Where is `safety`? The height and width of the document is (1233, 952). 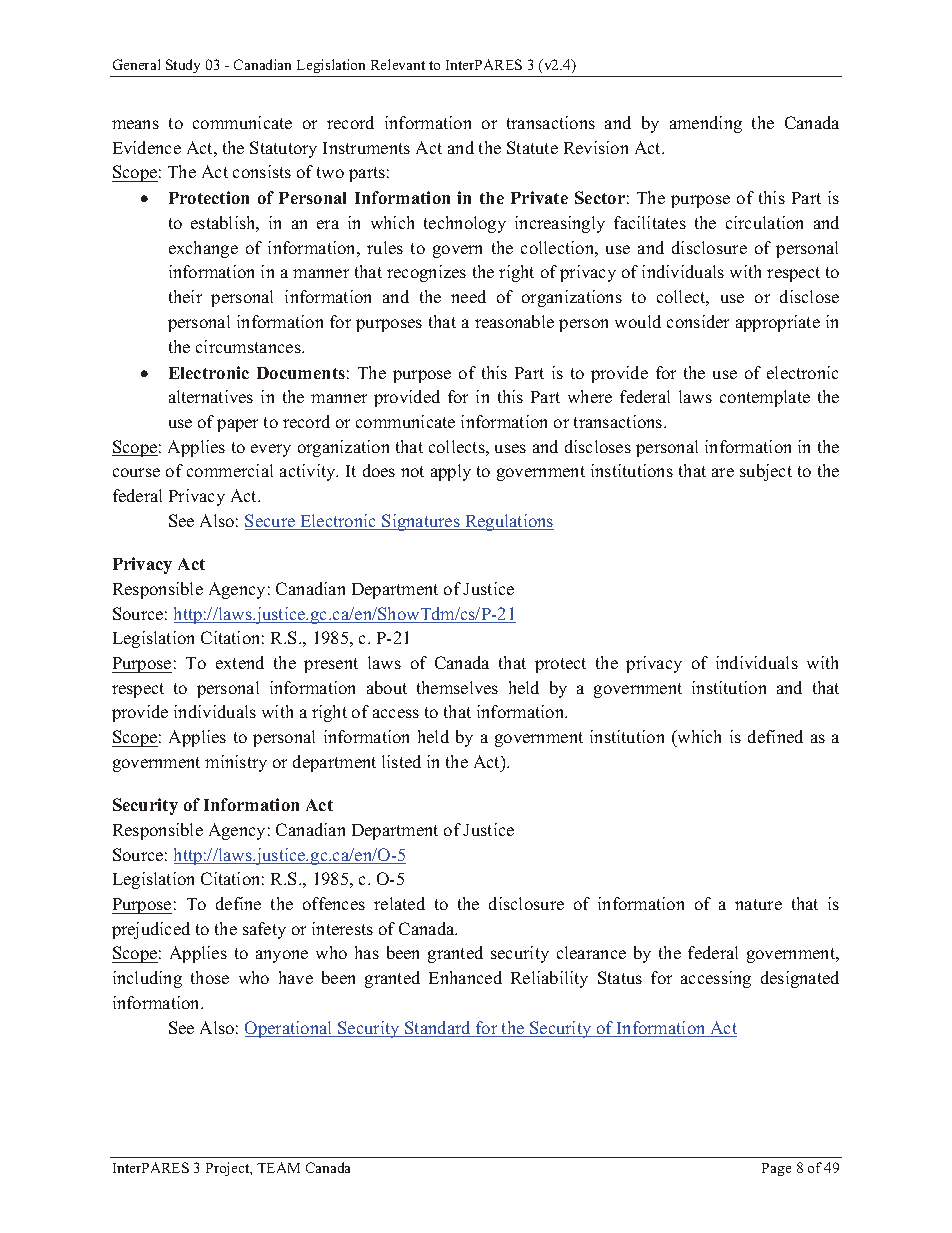 safety is located at coordinates (264, 930).
